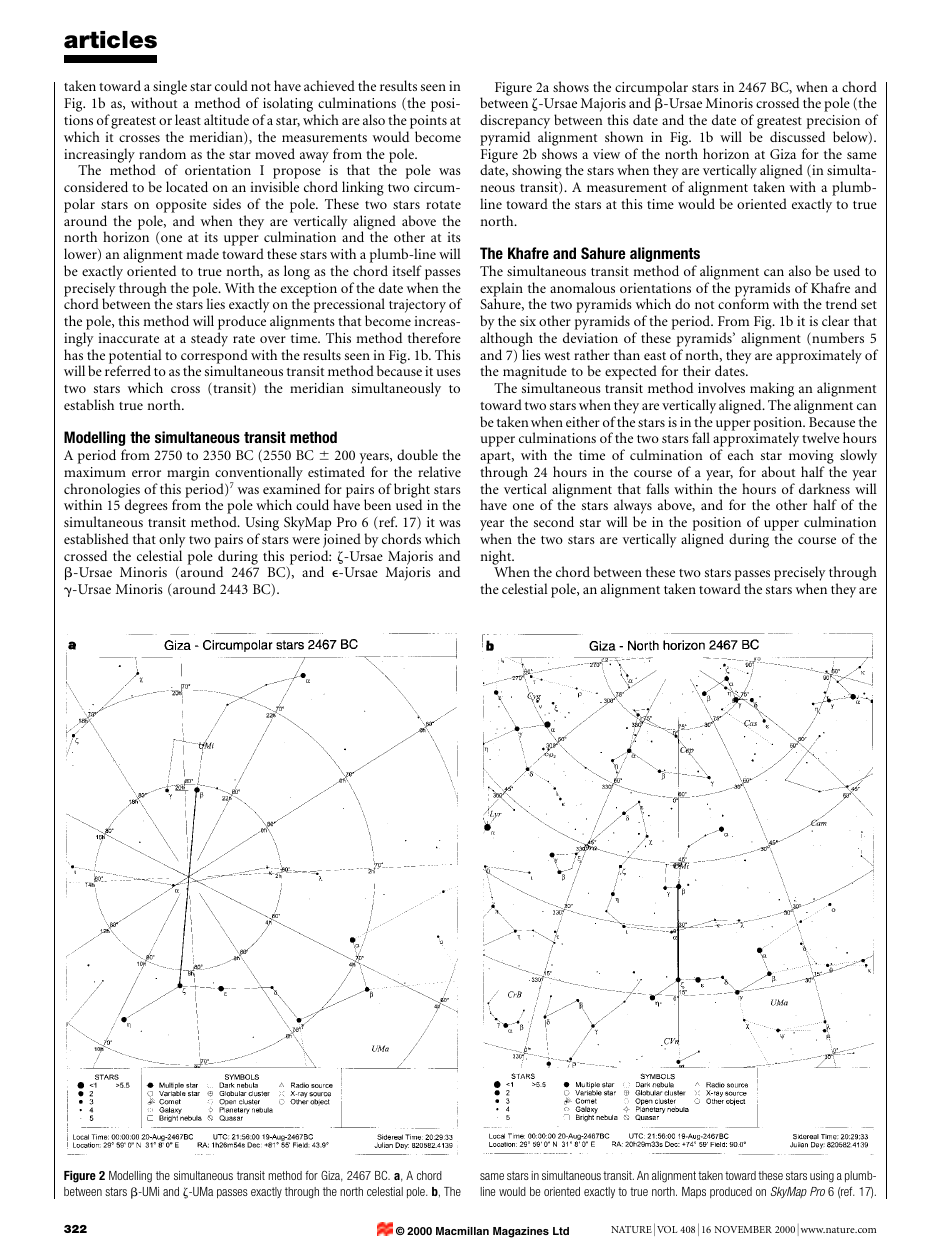  Describe the element at coordinates (633, 508) in the image. I see `always` at that location.
